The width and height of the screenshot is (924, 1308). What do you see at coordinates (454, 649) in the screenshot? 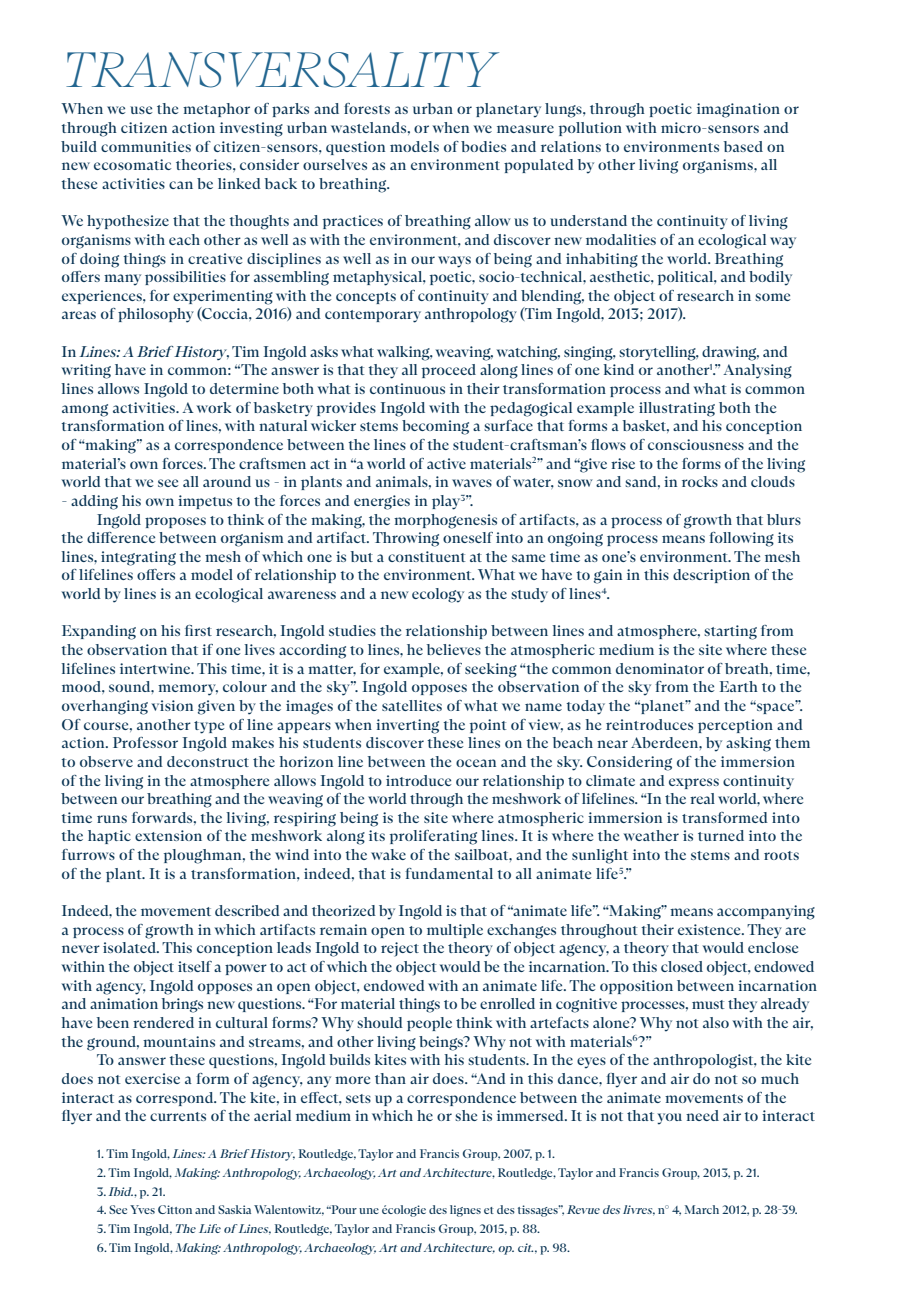
I see `believes` at bounding box center [454, 649].
